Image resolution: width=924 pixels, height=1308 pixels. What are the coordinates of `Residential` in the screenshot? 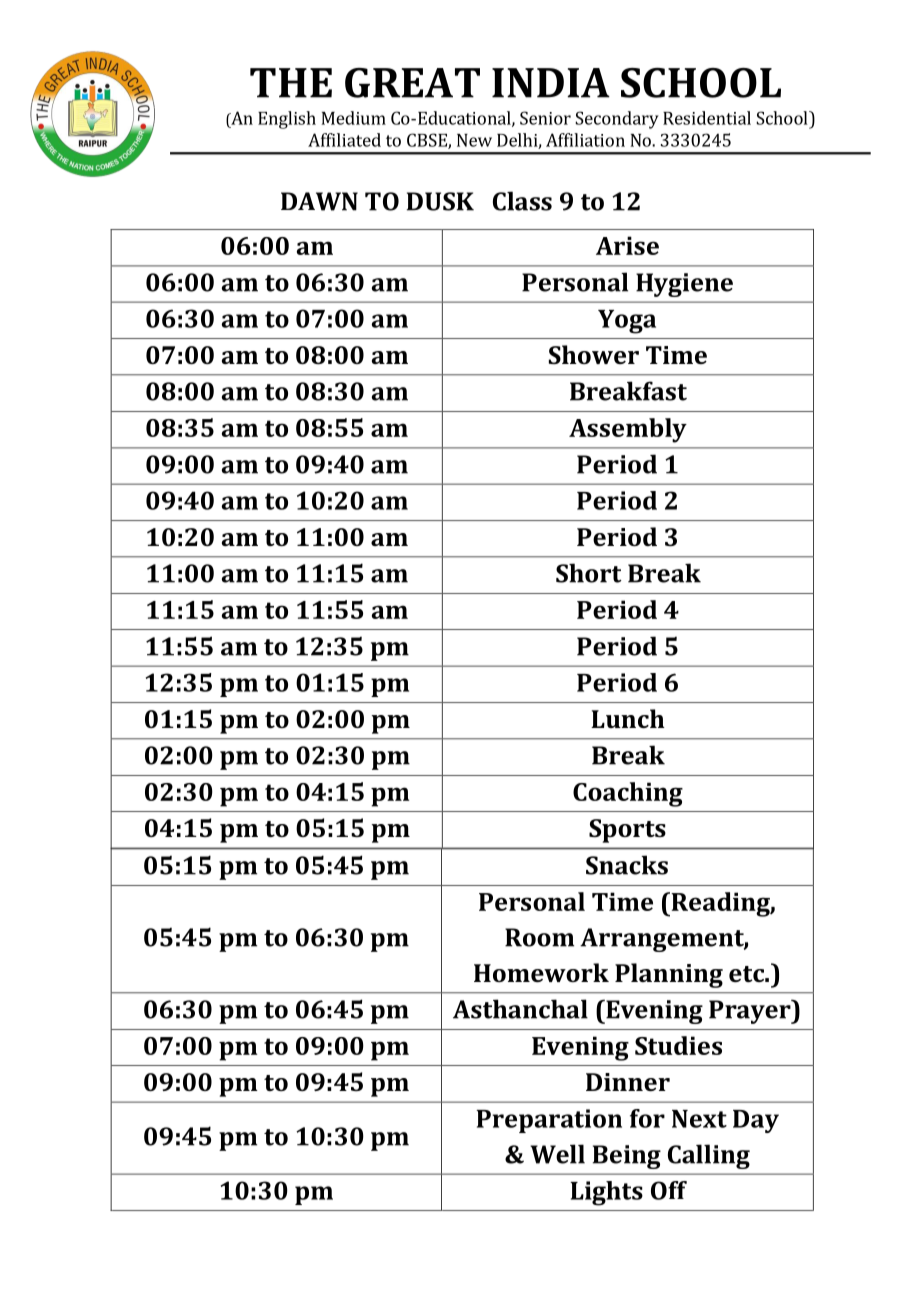 It's located at (707, 118).
